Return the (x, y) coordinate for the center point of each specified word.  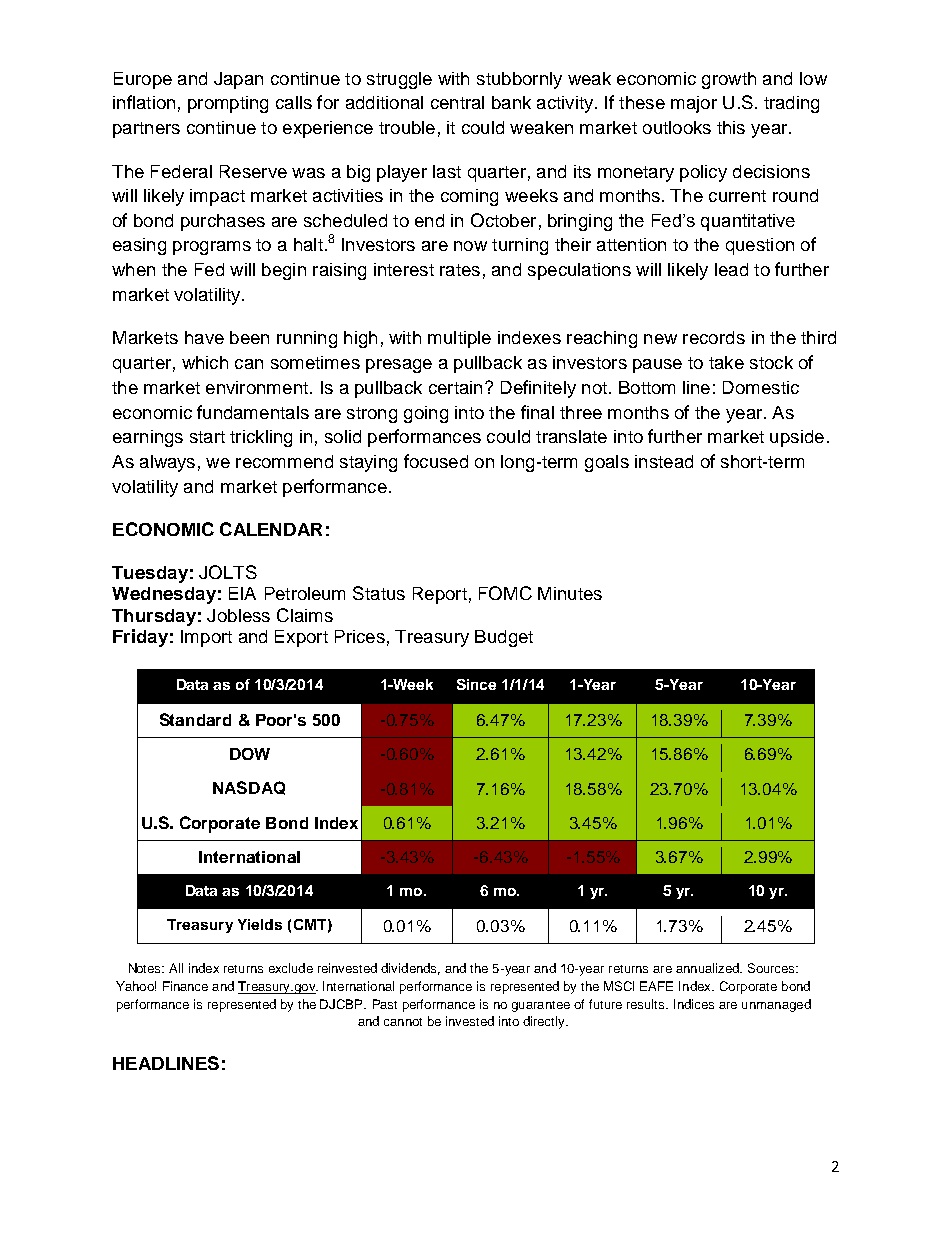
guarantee (541, 1006)
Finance (185, 986)
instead (664, 461)
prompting (228, 104)
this (731, 127)
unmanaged (776, 1005)
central (457, 102)
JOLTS (228, 572)
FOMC (505, 593)
